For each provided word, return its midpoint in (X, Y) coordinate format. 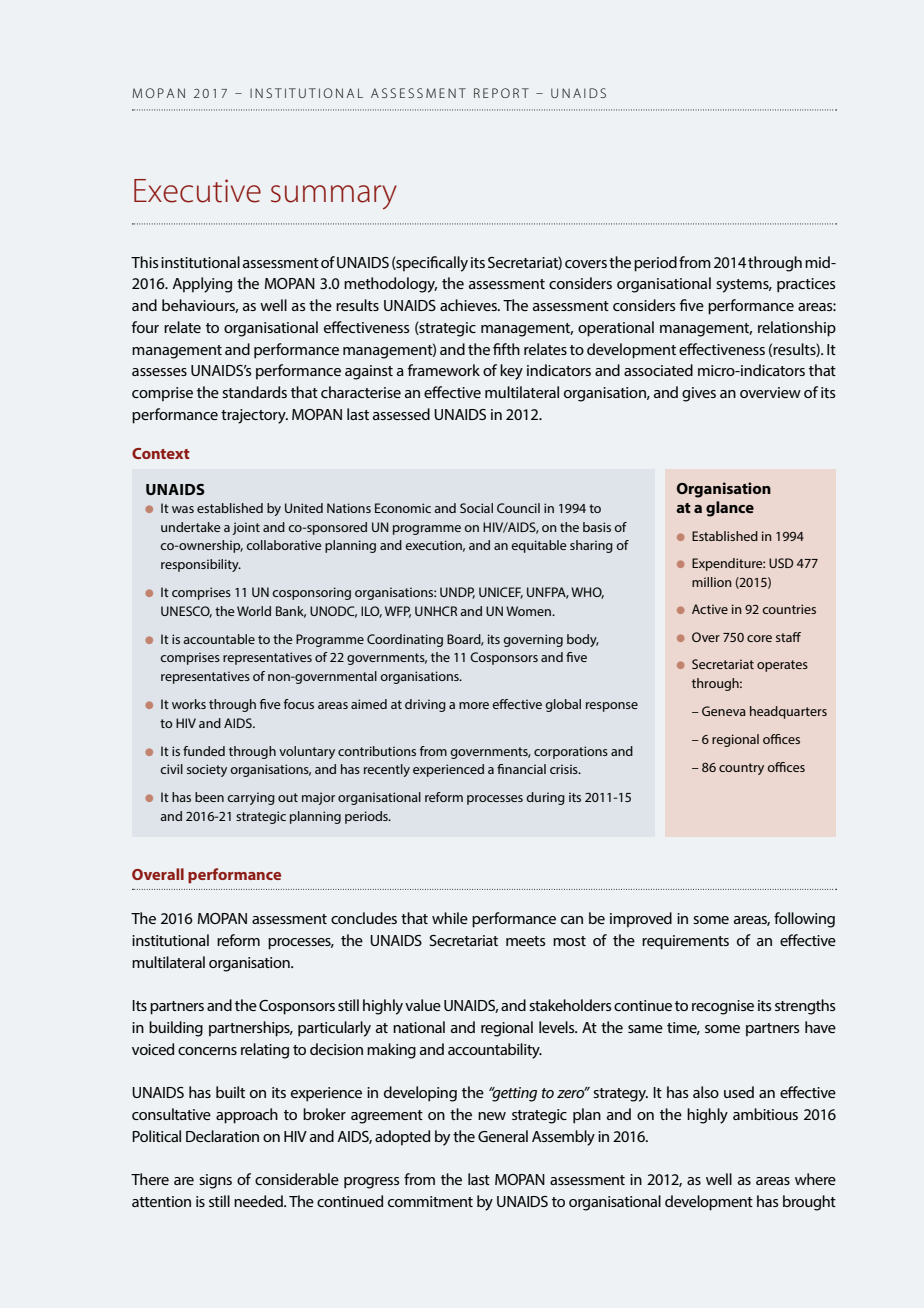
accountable (219, 639)
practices (806, 285)
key (511, 372)
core (759, 638)
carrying (251, 798)
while (450, 918)
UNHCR (436, 611)
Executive (197, 191)
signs (215, 1181)
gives (699, 394)
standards (254, 392)
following (804, 920)
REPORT (501, 93)
